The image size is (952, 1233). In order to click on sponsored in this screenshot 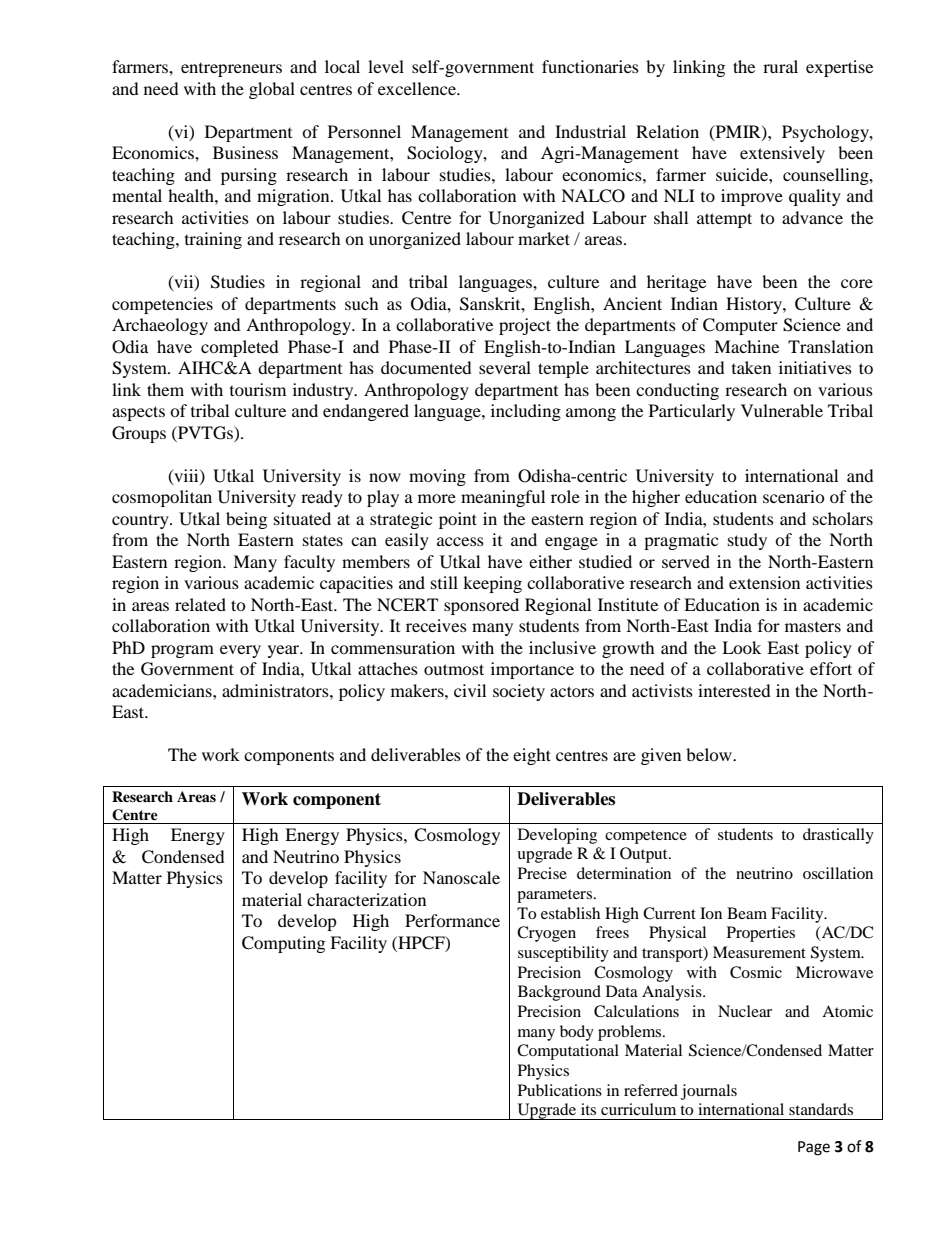, I will do `click(481, 606)`.
